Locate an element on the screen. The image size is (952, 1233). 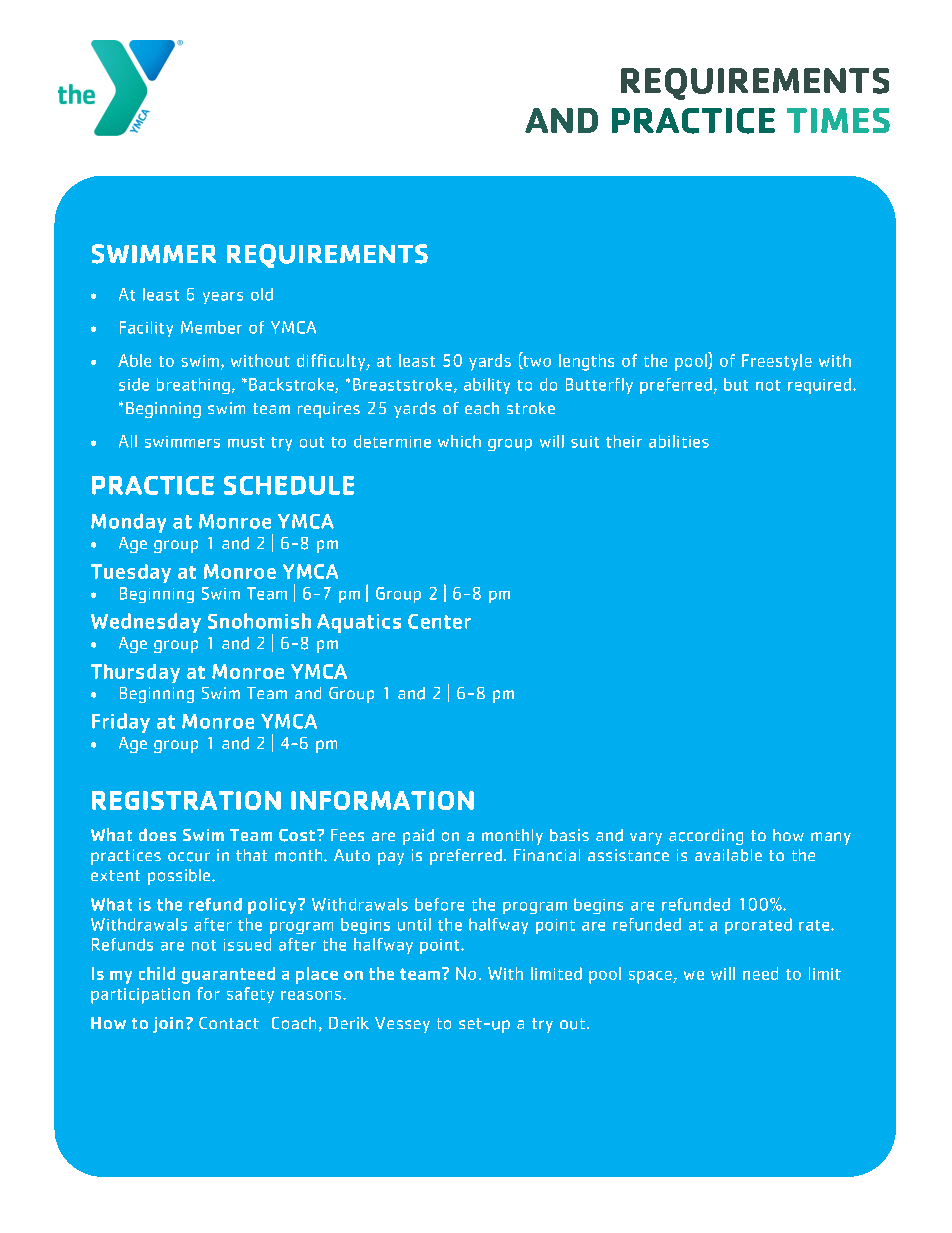
Member is located at coordinates (211, 327).
